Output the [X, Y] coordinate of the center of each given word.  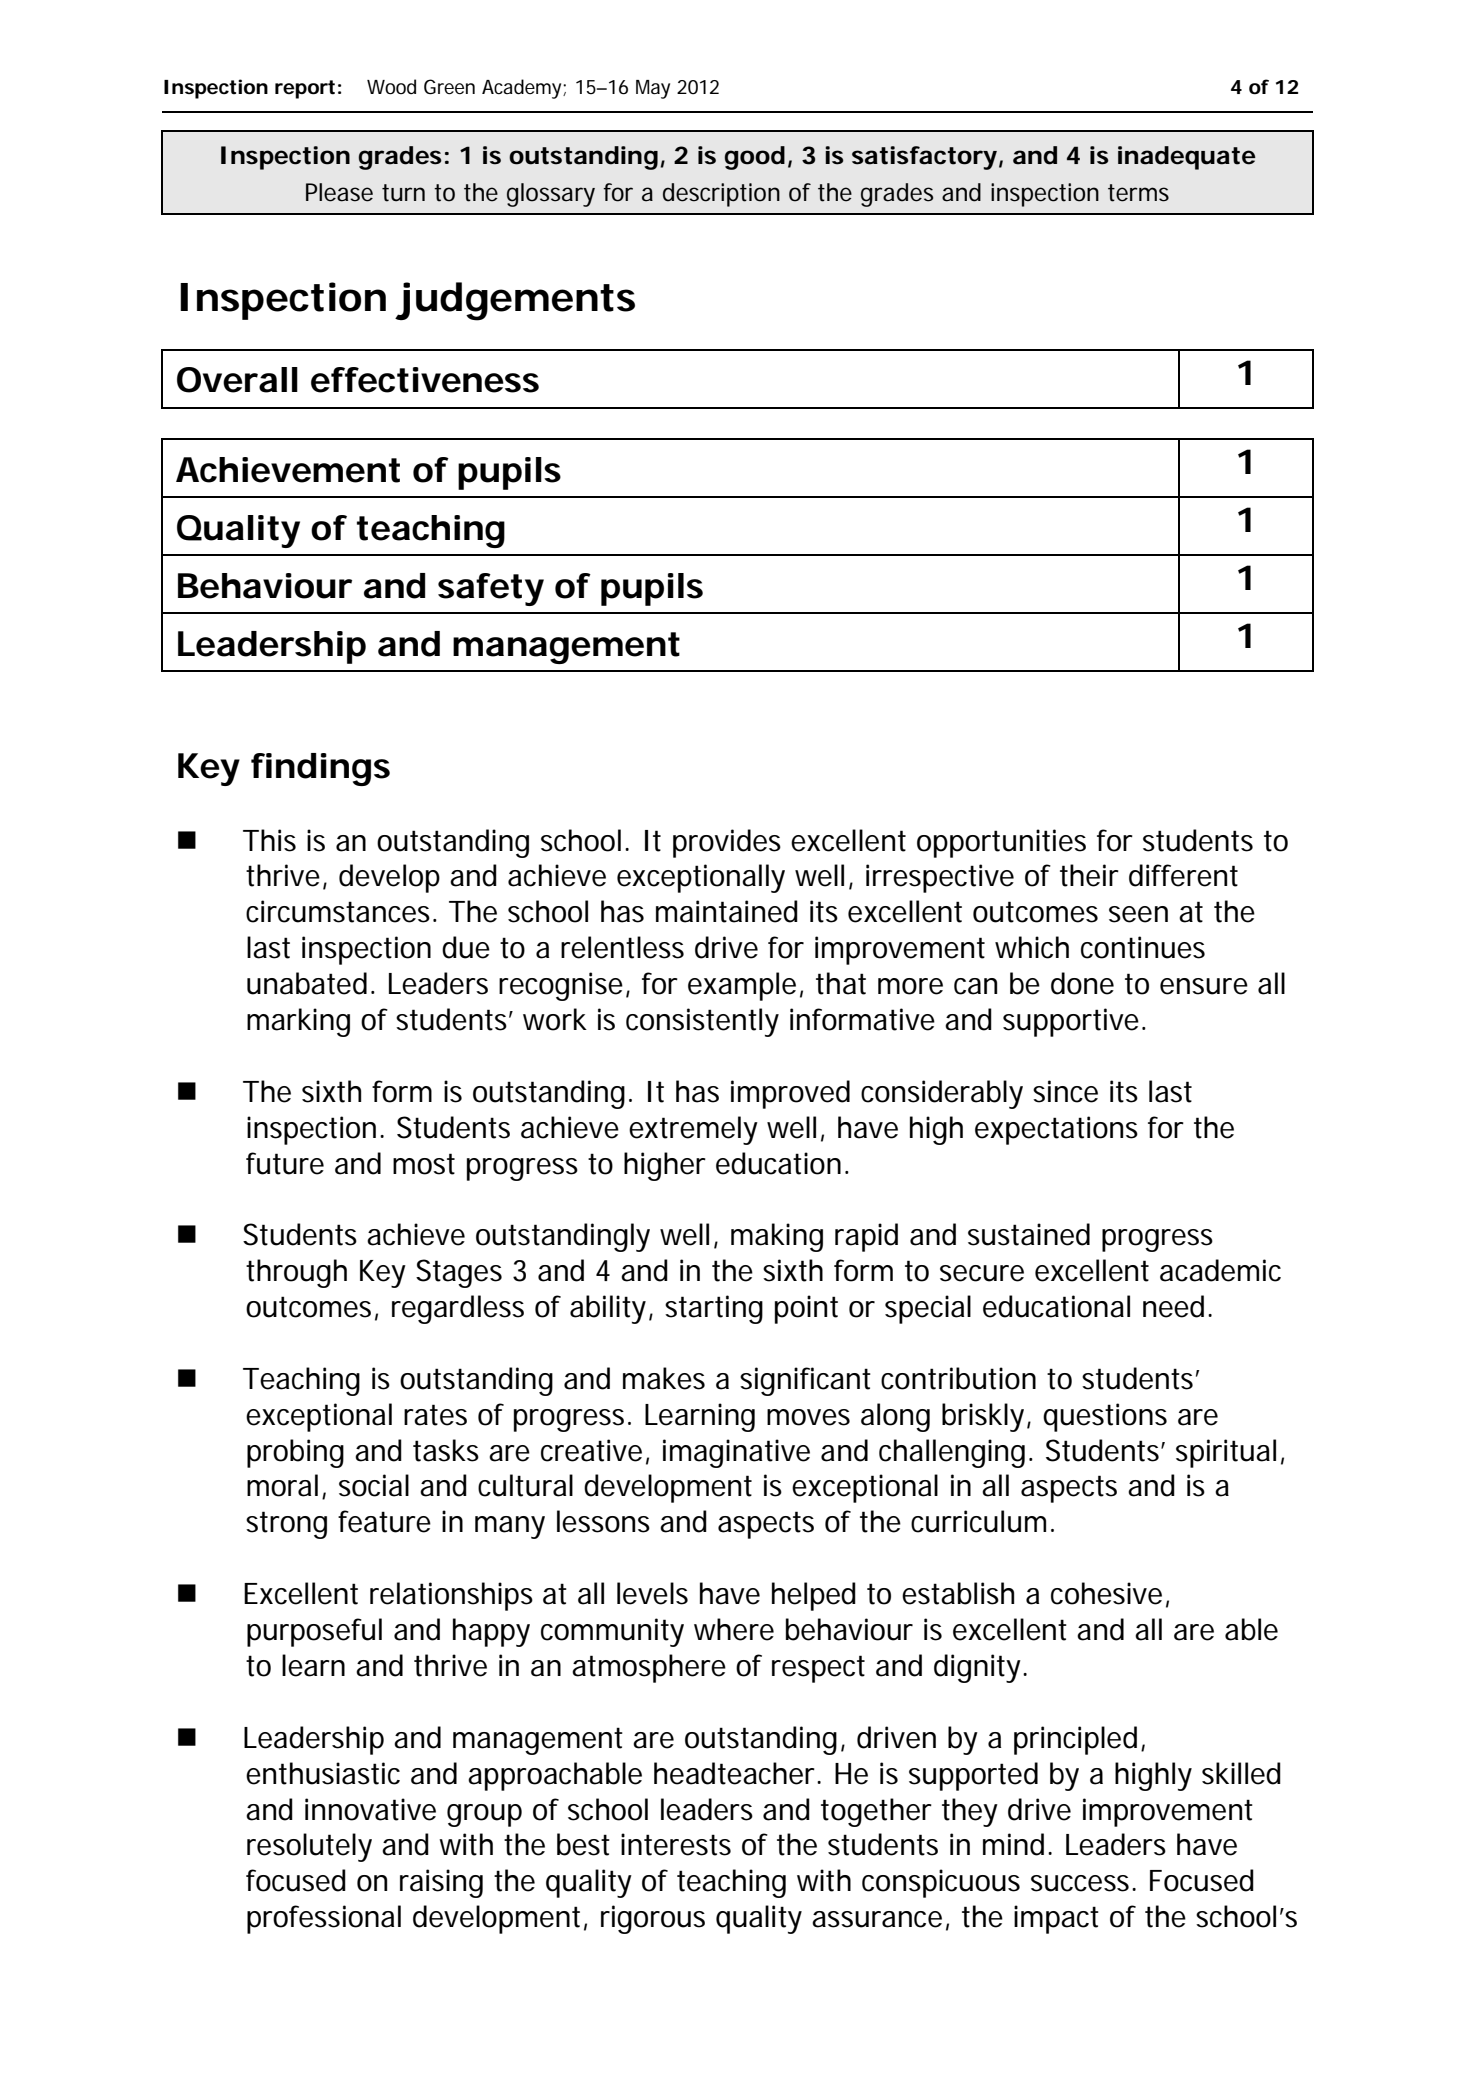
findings [320, 769]
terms [1138, 193]
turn [403, 193]
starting [714, 1309]
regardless [458, 1309]
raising [441, 1883]
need [1173, 1306]
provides [727, 843]
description [721, 195]
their [1089, 875]
